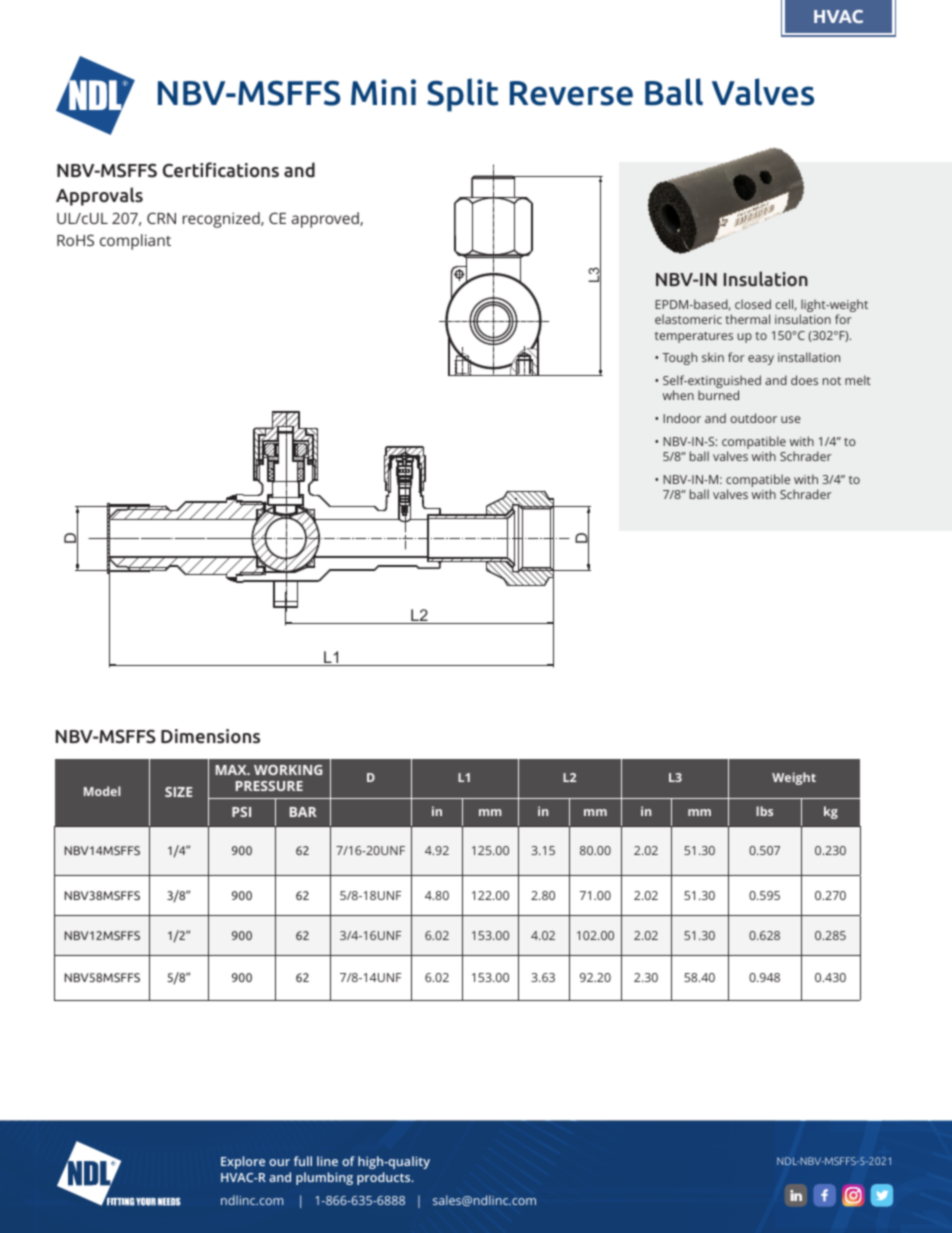  Describe the element at coordinates (221, 170) in the image. I see `Certifications` at that location.
